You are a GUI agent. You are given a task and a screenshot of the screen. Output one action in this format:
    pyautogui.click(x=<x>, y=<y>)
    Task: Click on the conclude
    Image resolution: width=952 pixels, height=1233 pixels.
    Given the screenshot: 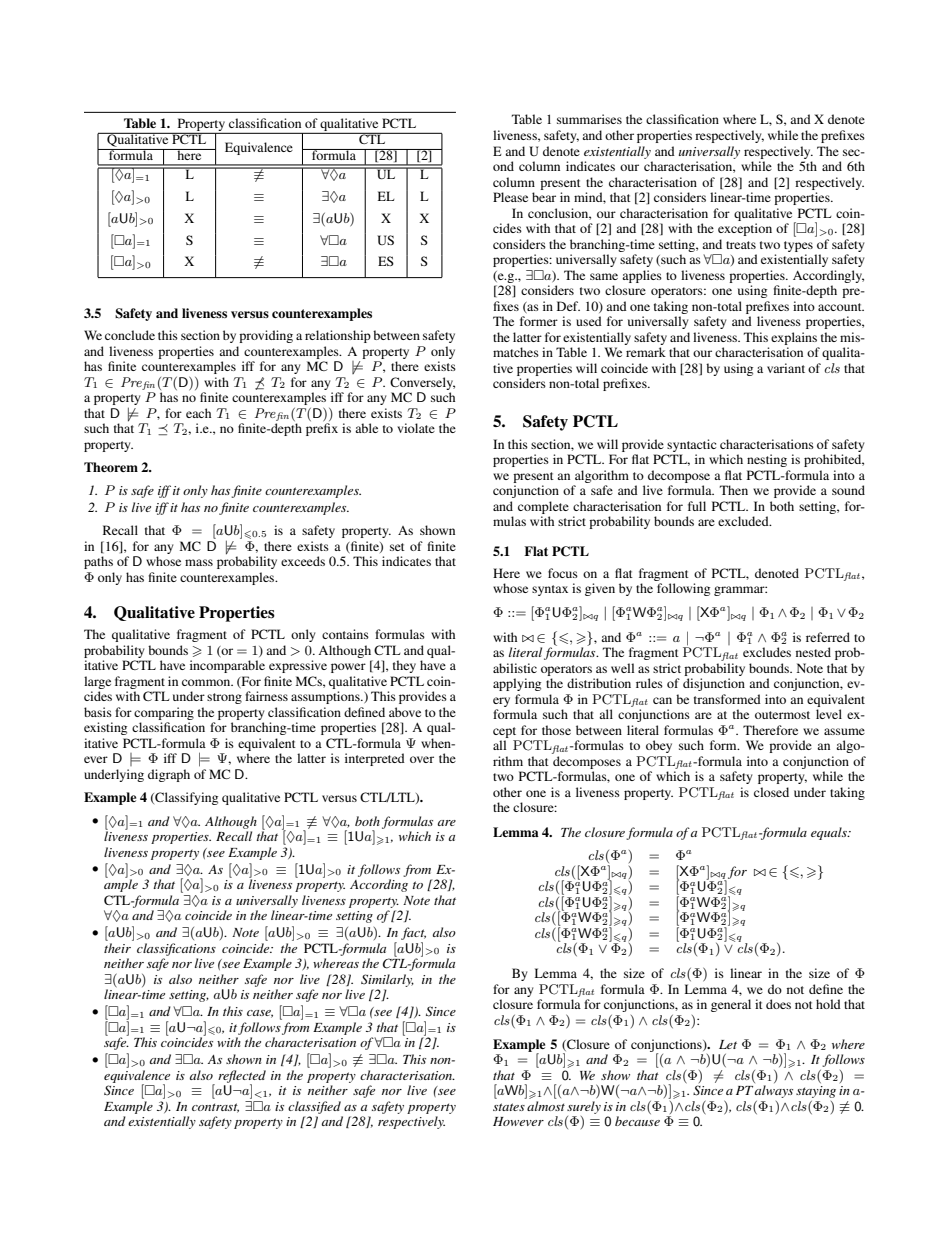 What is the action you would take?
    pyautogui.click(x=130, y=335)
